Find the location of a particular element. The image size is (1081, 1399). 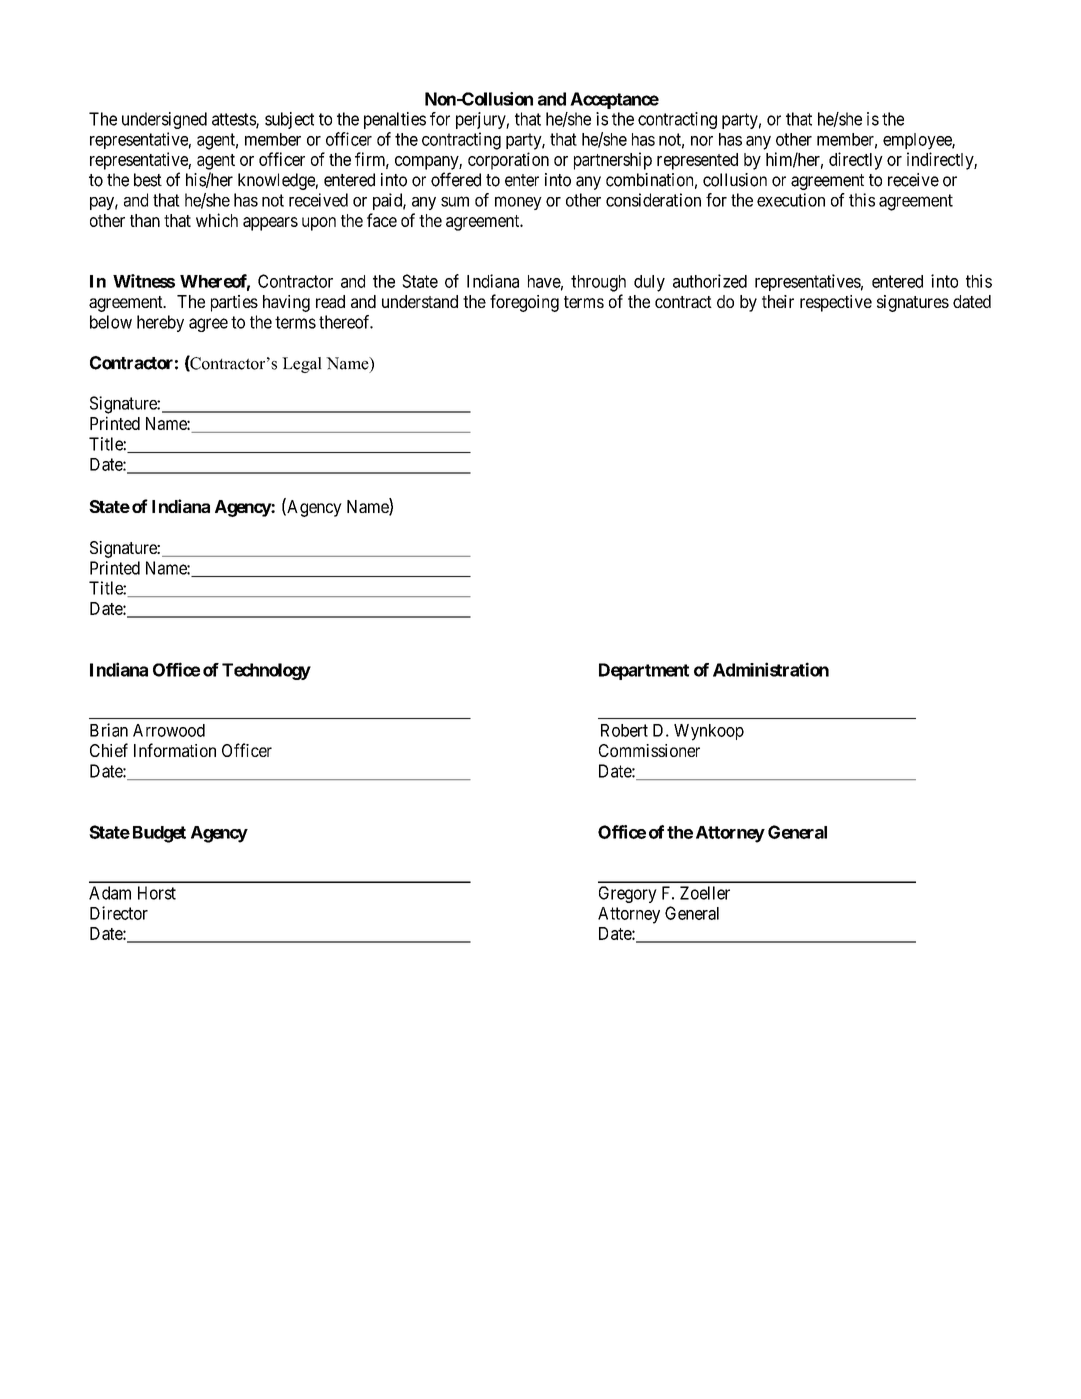

nor is located at coordinates (702, 141).
